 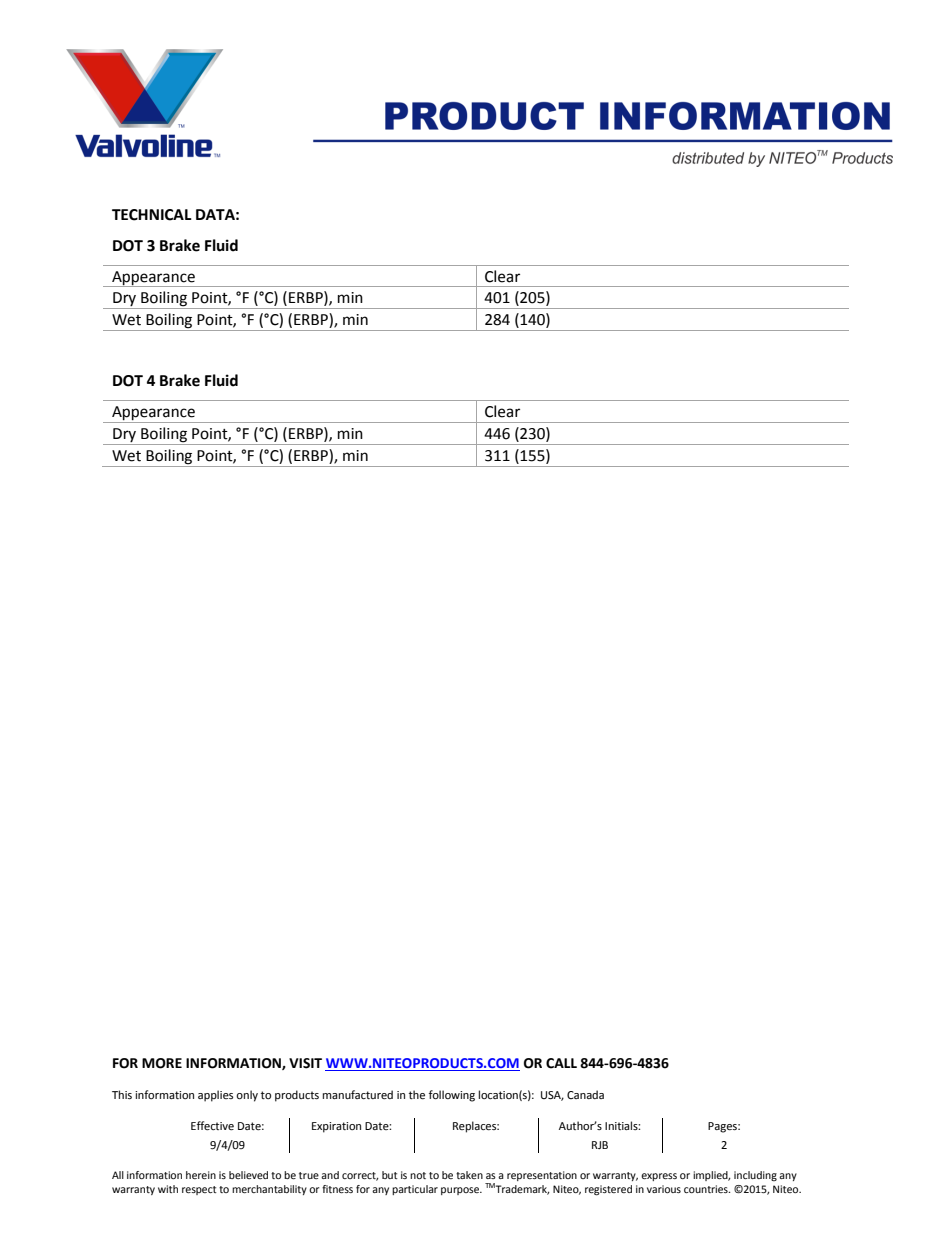 I want to click on VISIT, so click(x=305, y=1063).
